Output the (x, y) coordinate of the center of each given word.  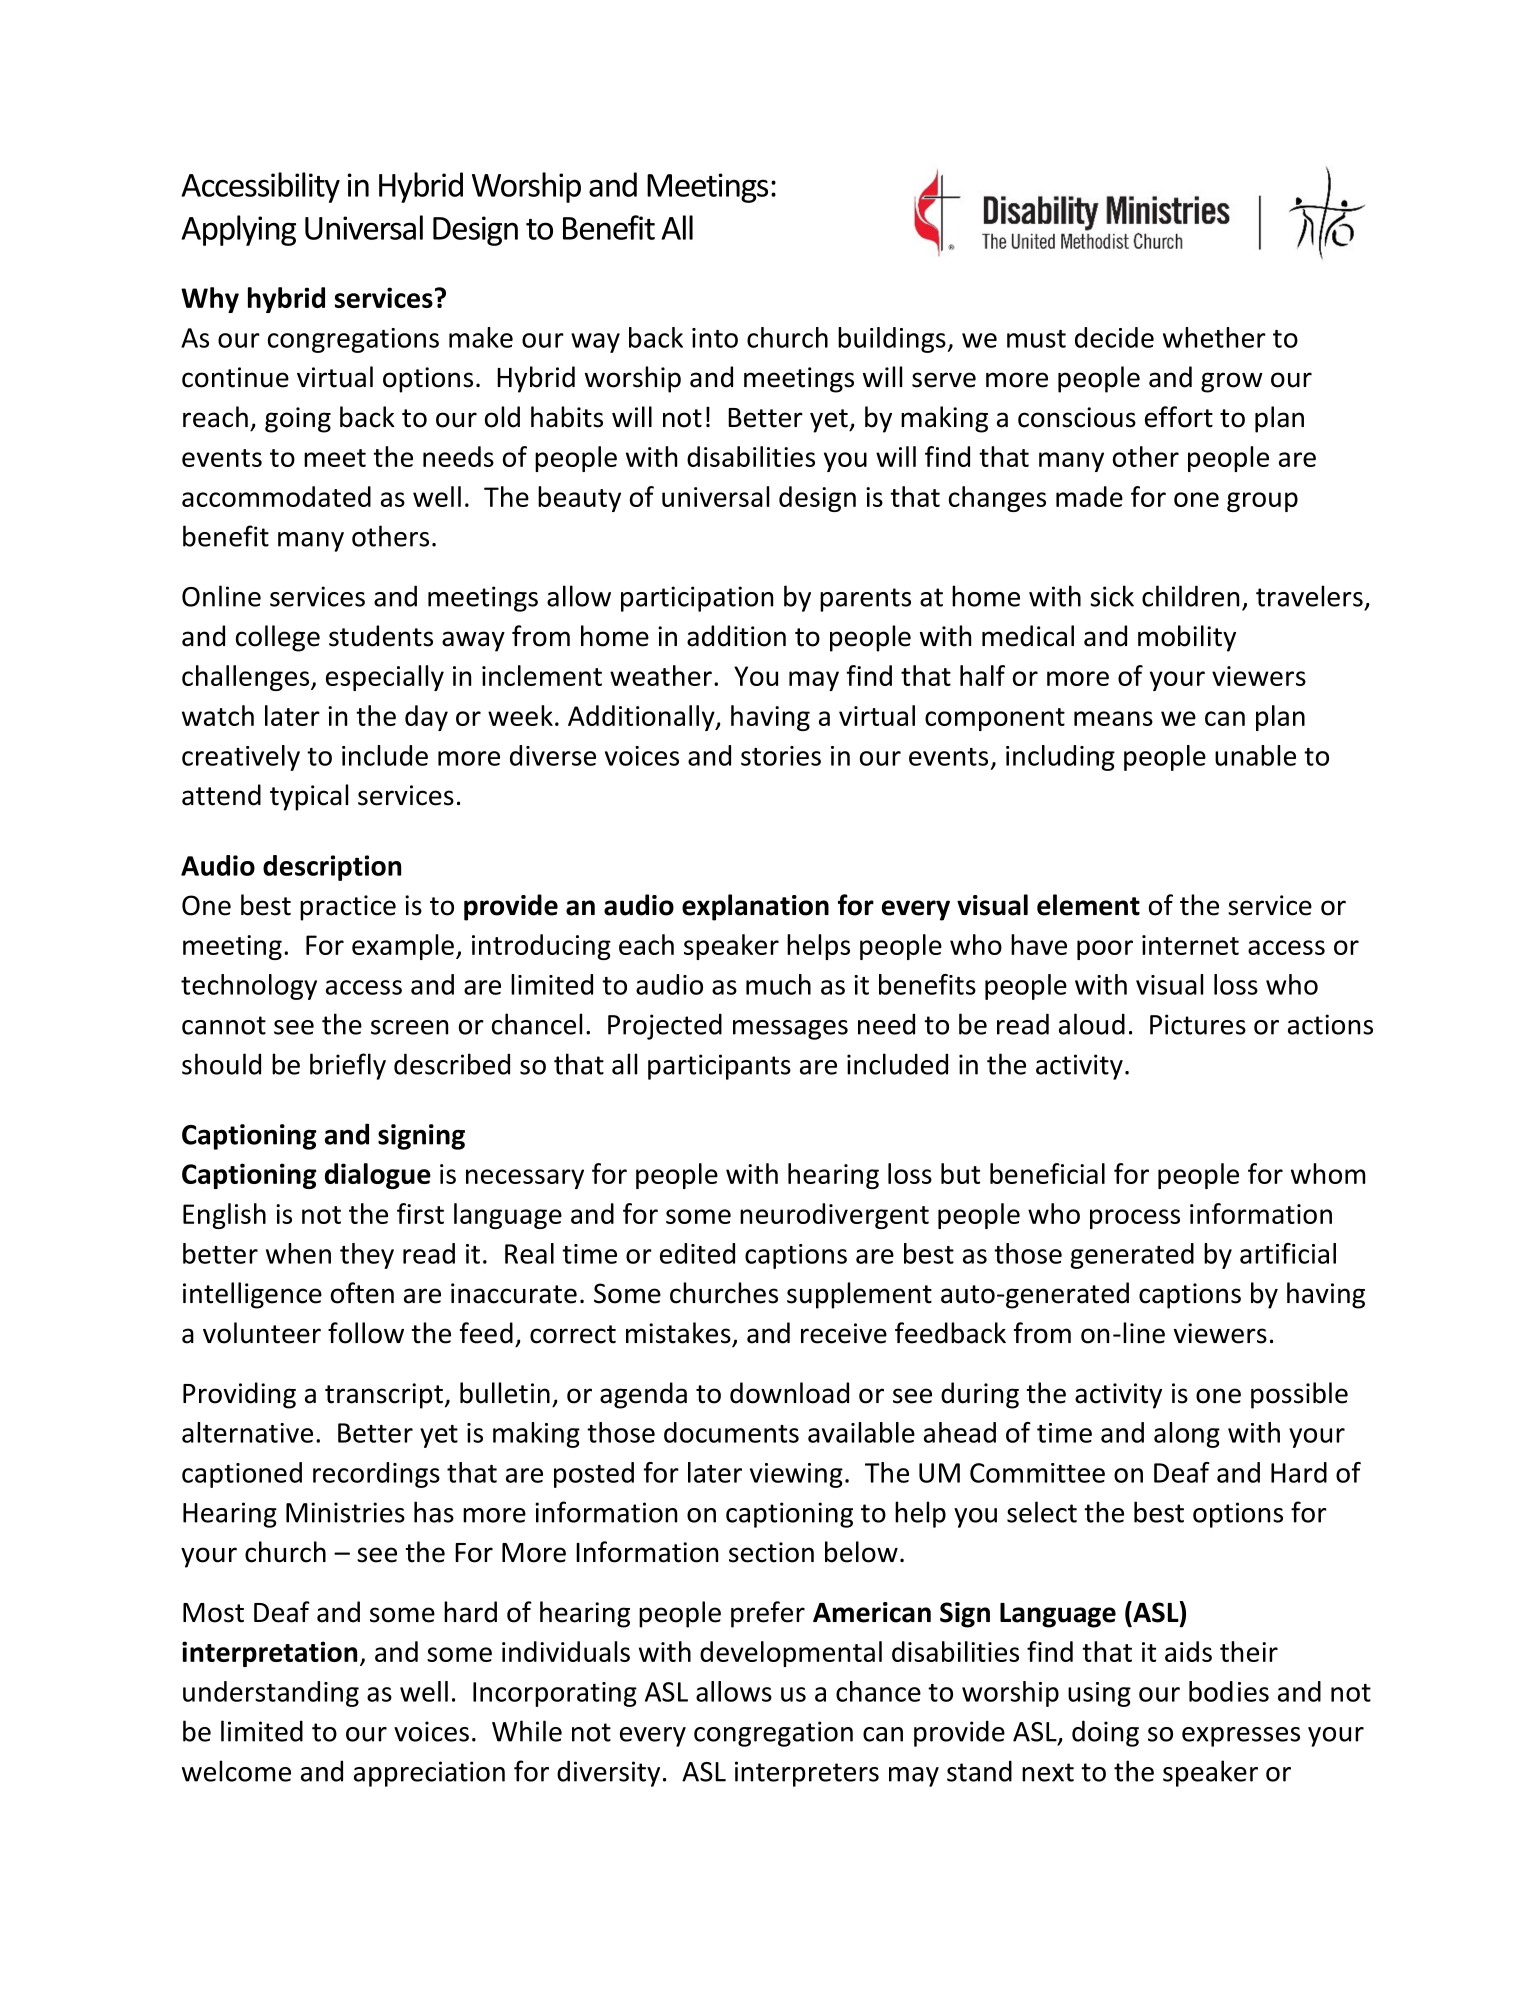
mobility (1187, 638)
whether (1214, 337)
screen (409, 1027)
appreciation (429, 1774)
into (715, 338)
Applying (238, 230)
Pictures (1198, 1024)
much (778, 984)
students (381, 636)
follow (366, 1333)
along (1187, 1435)
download (789, 1393)
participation (697, 599)
